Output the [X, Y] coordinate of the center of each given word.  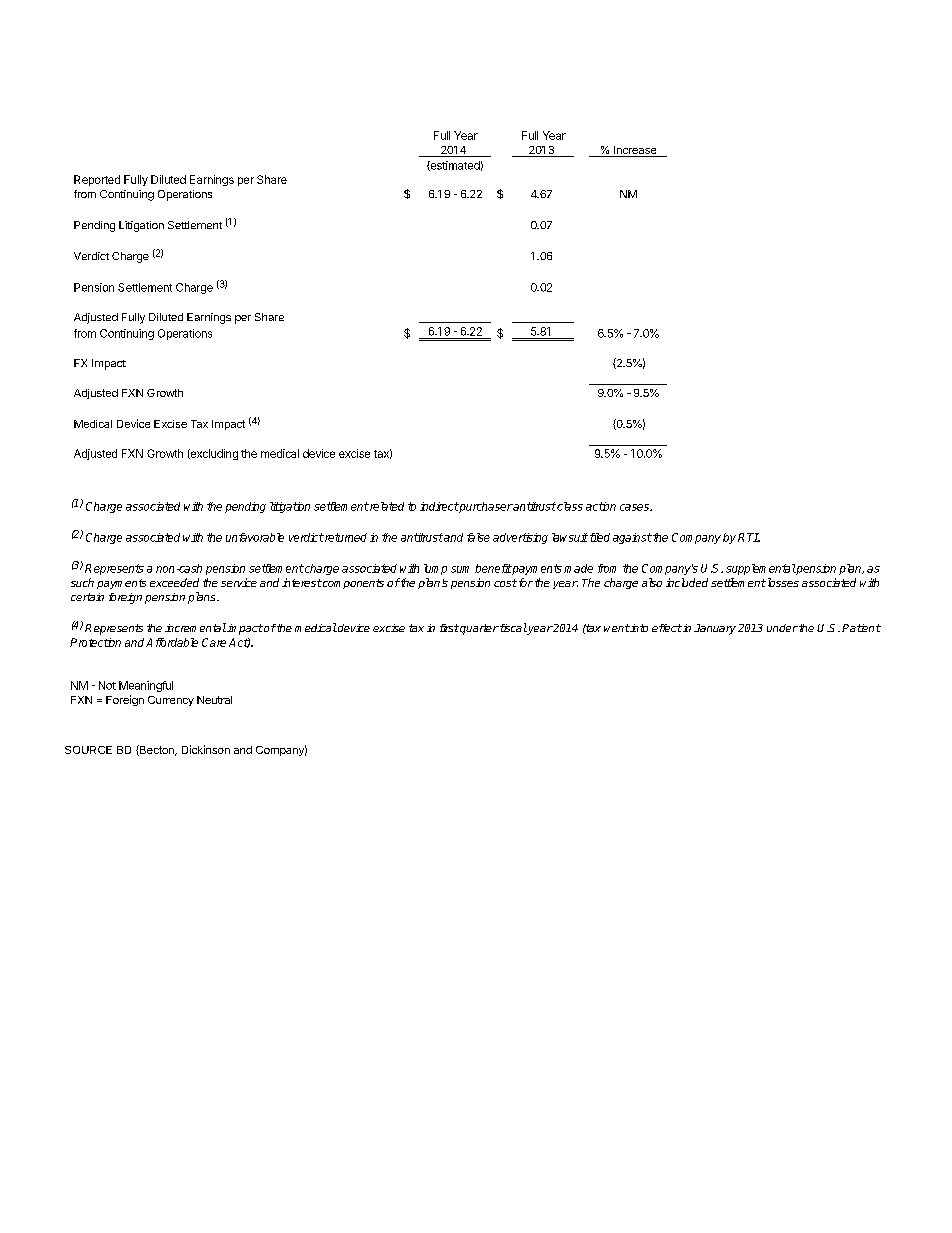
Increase [635, 151]
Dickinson [206, 749]
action [601, 506]
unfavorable [255, 537]
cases [635, 507]
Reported [97, 180]
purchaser [485, 507]
